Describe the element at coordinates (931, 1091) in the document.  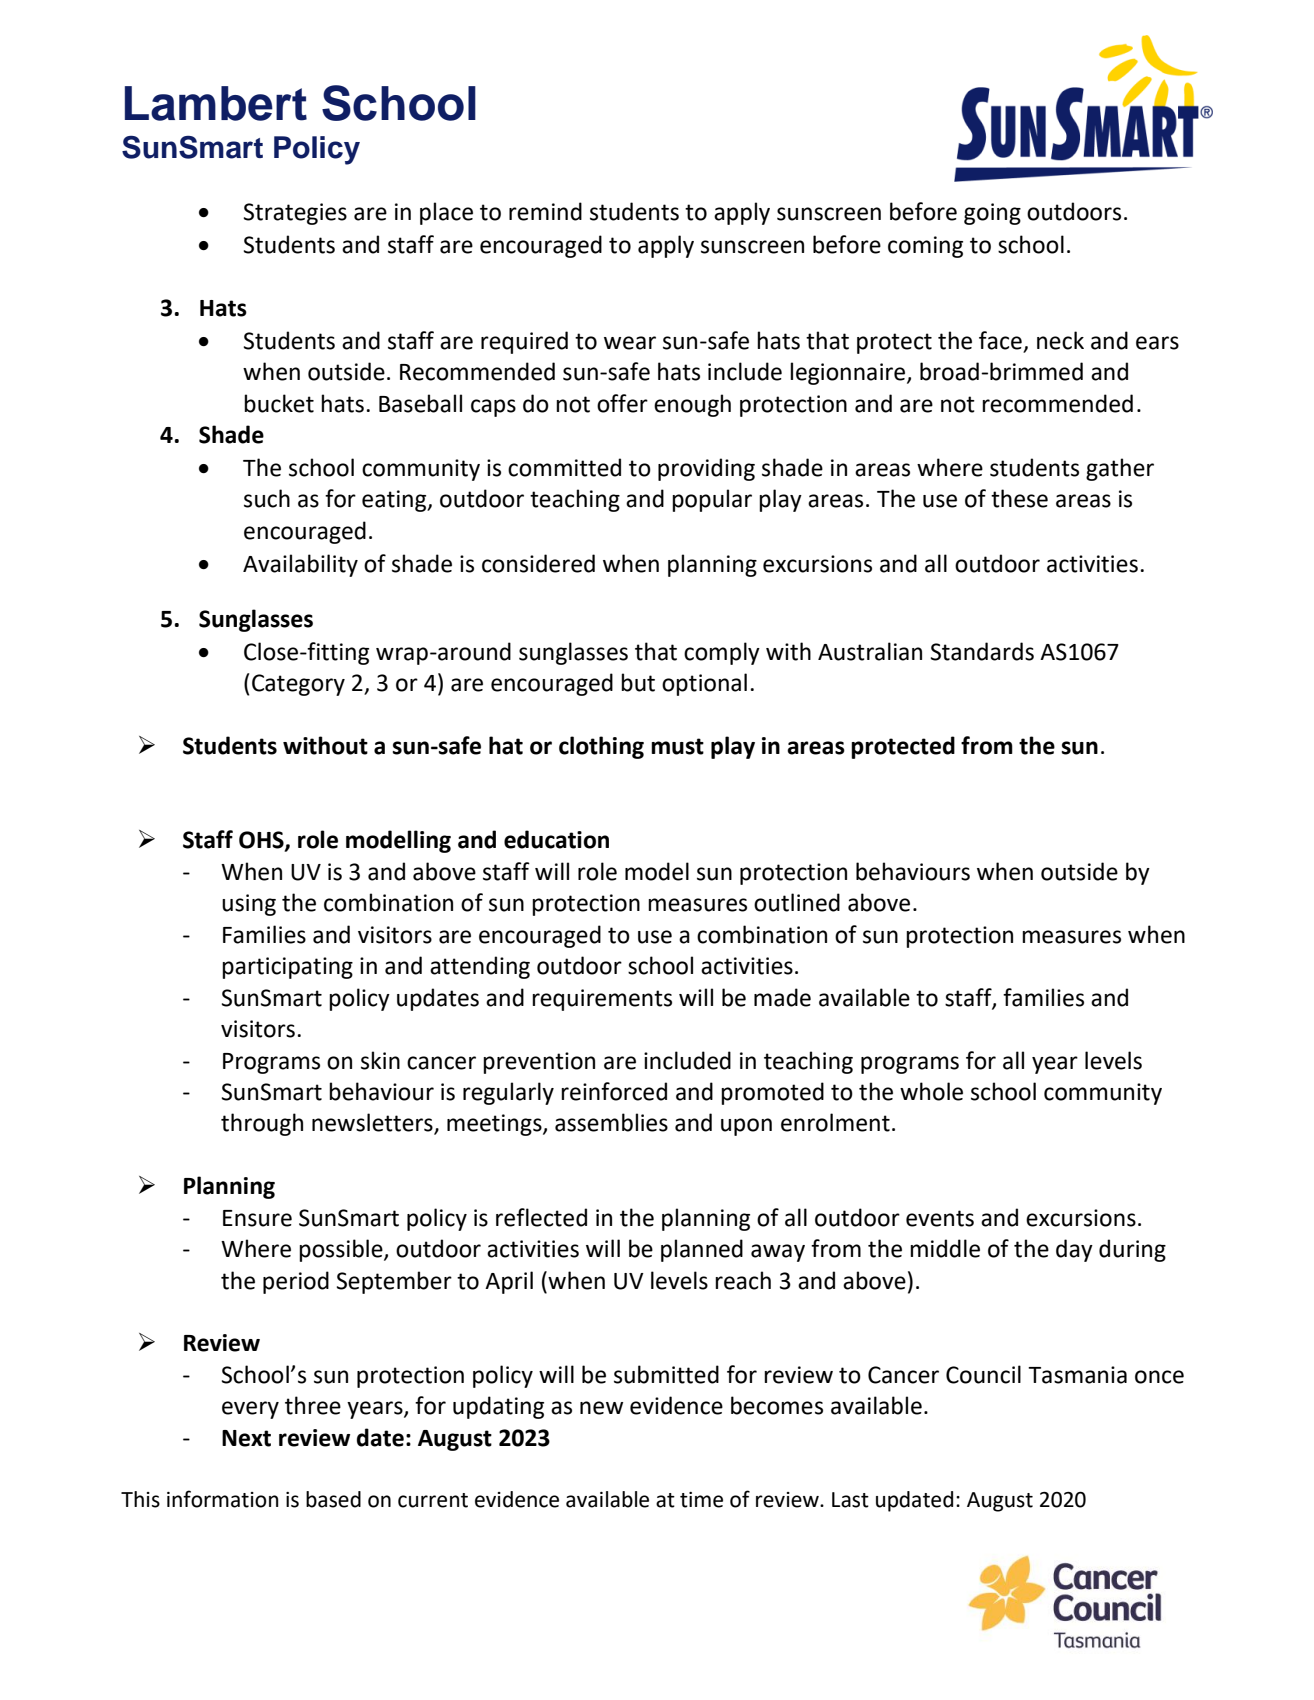
I see `whole` at that location.
